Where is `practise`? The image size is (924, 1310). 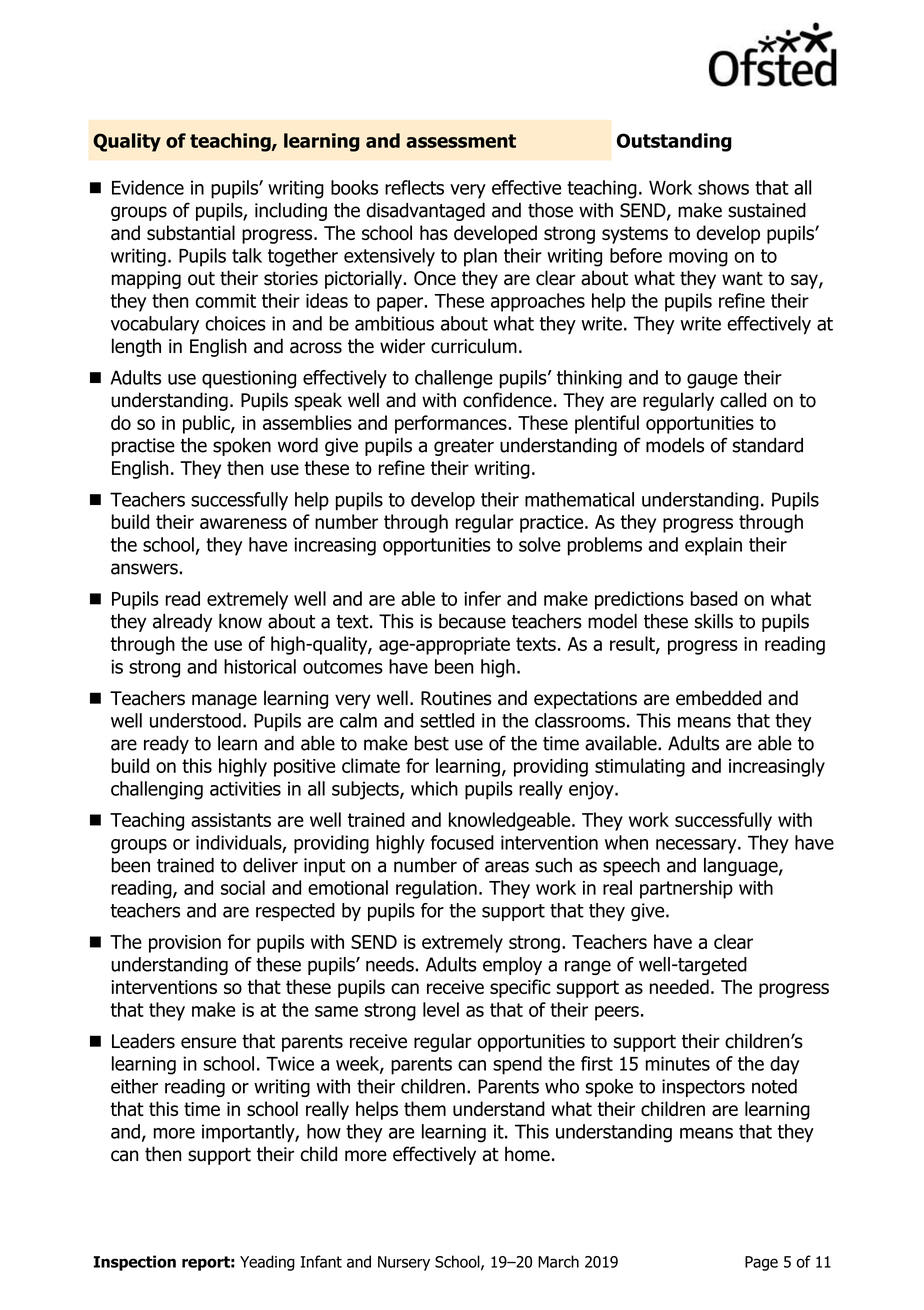 practise is located at coordinates (143, 447).
